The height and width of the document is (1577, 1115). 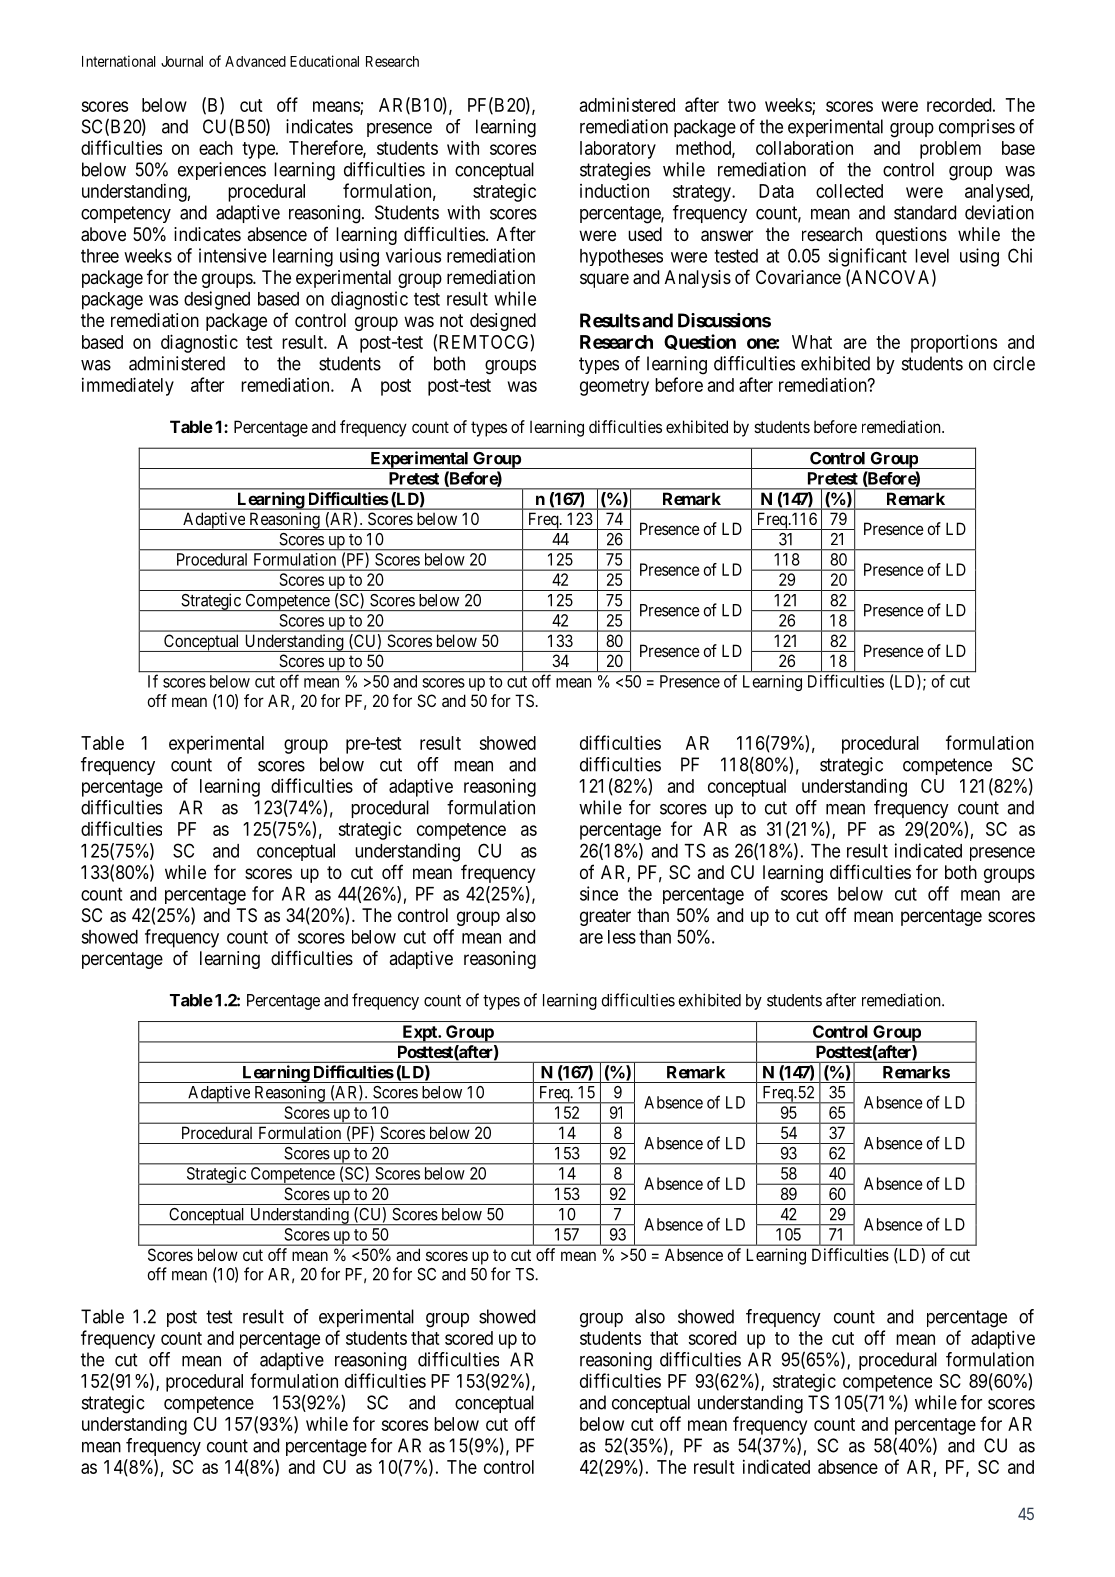 I want to click on greater, so click(x=605, y=917).
